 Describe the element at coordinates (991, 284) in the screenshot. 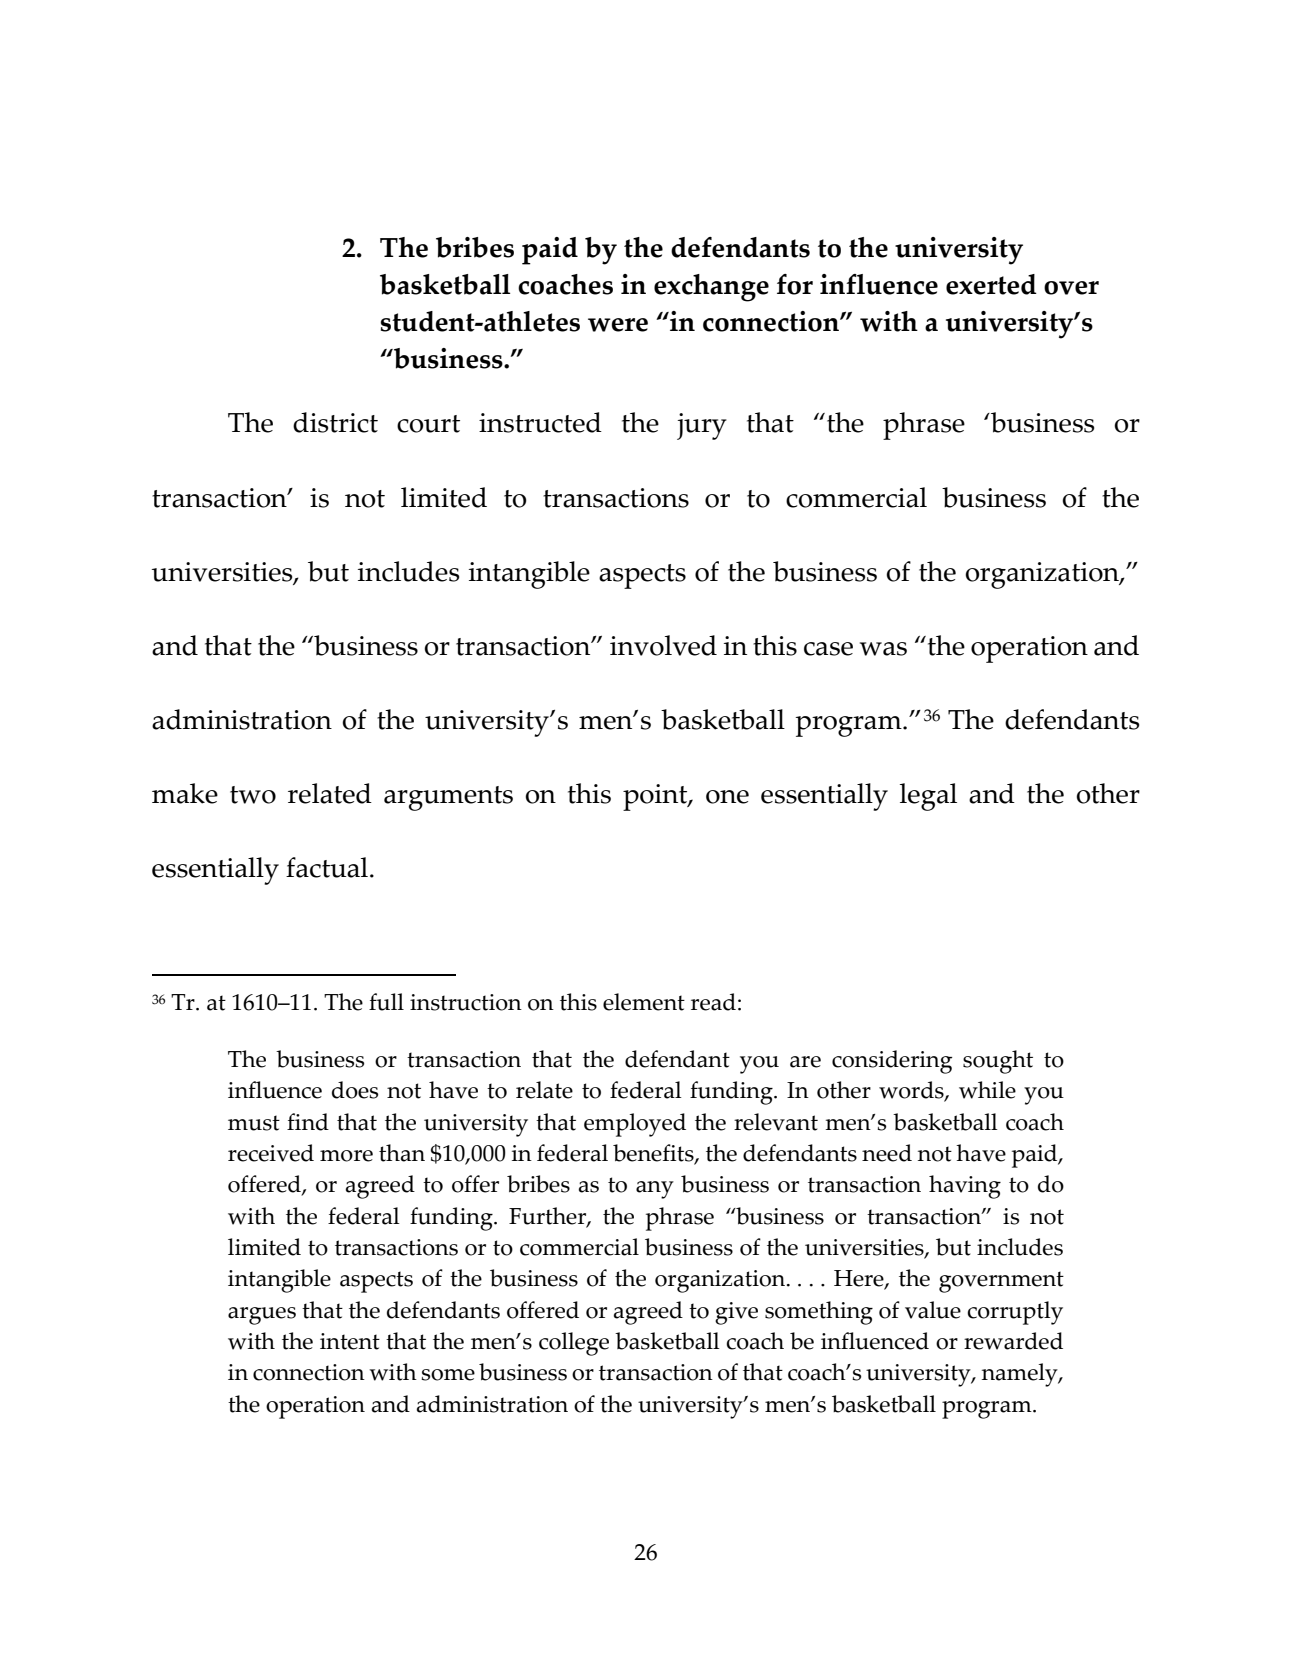

I see `exerted` at that location.
